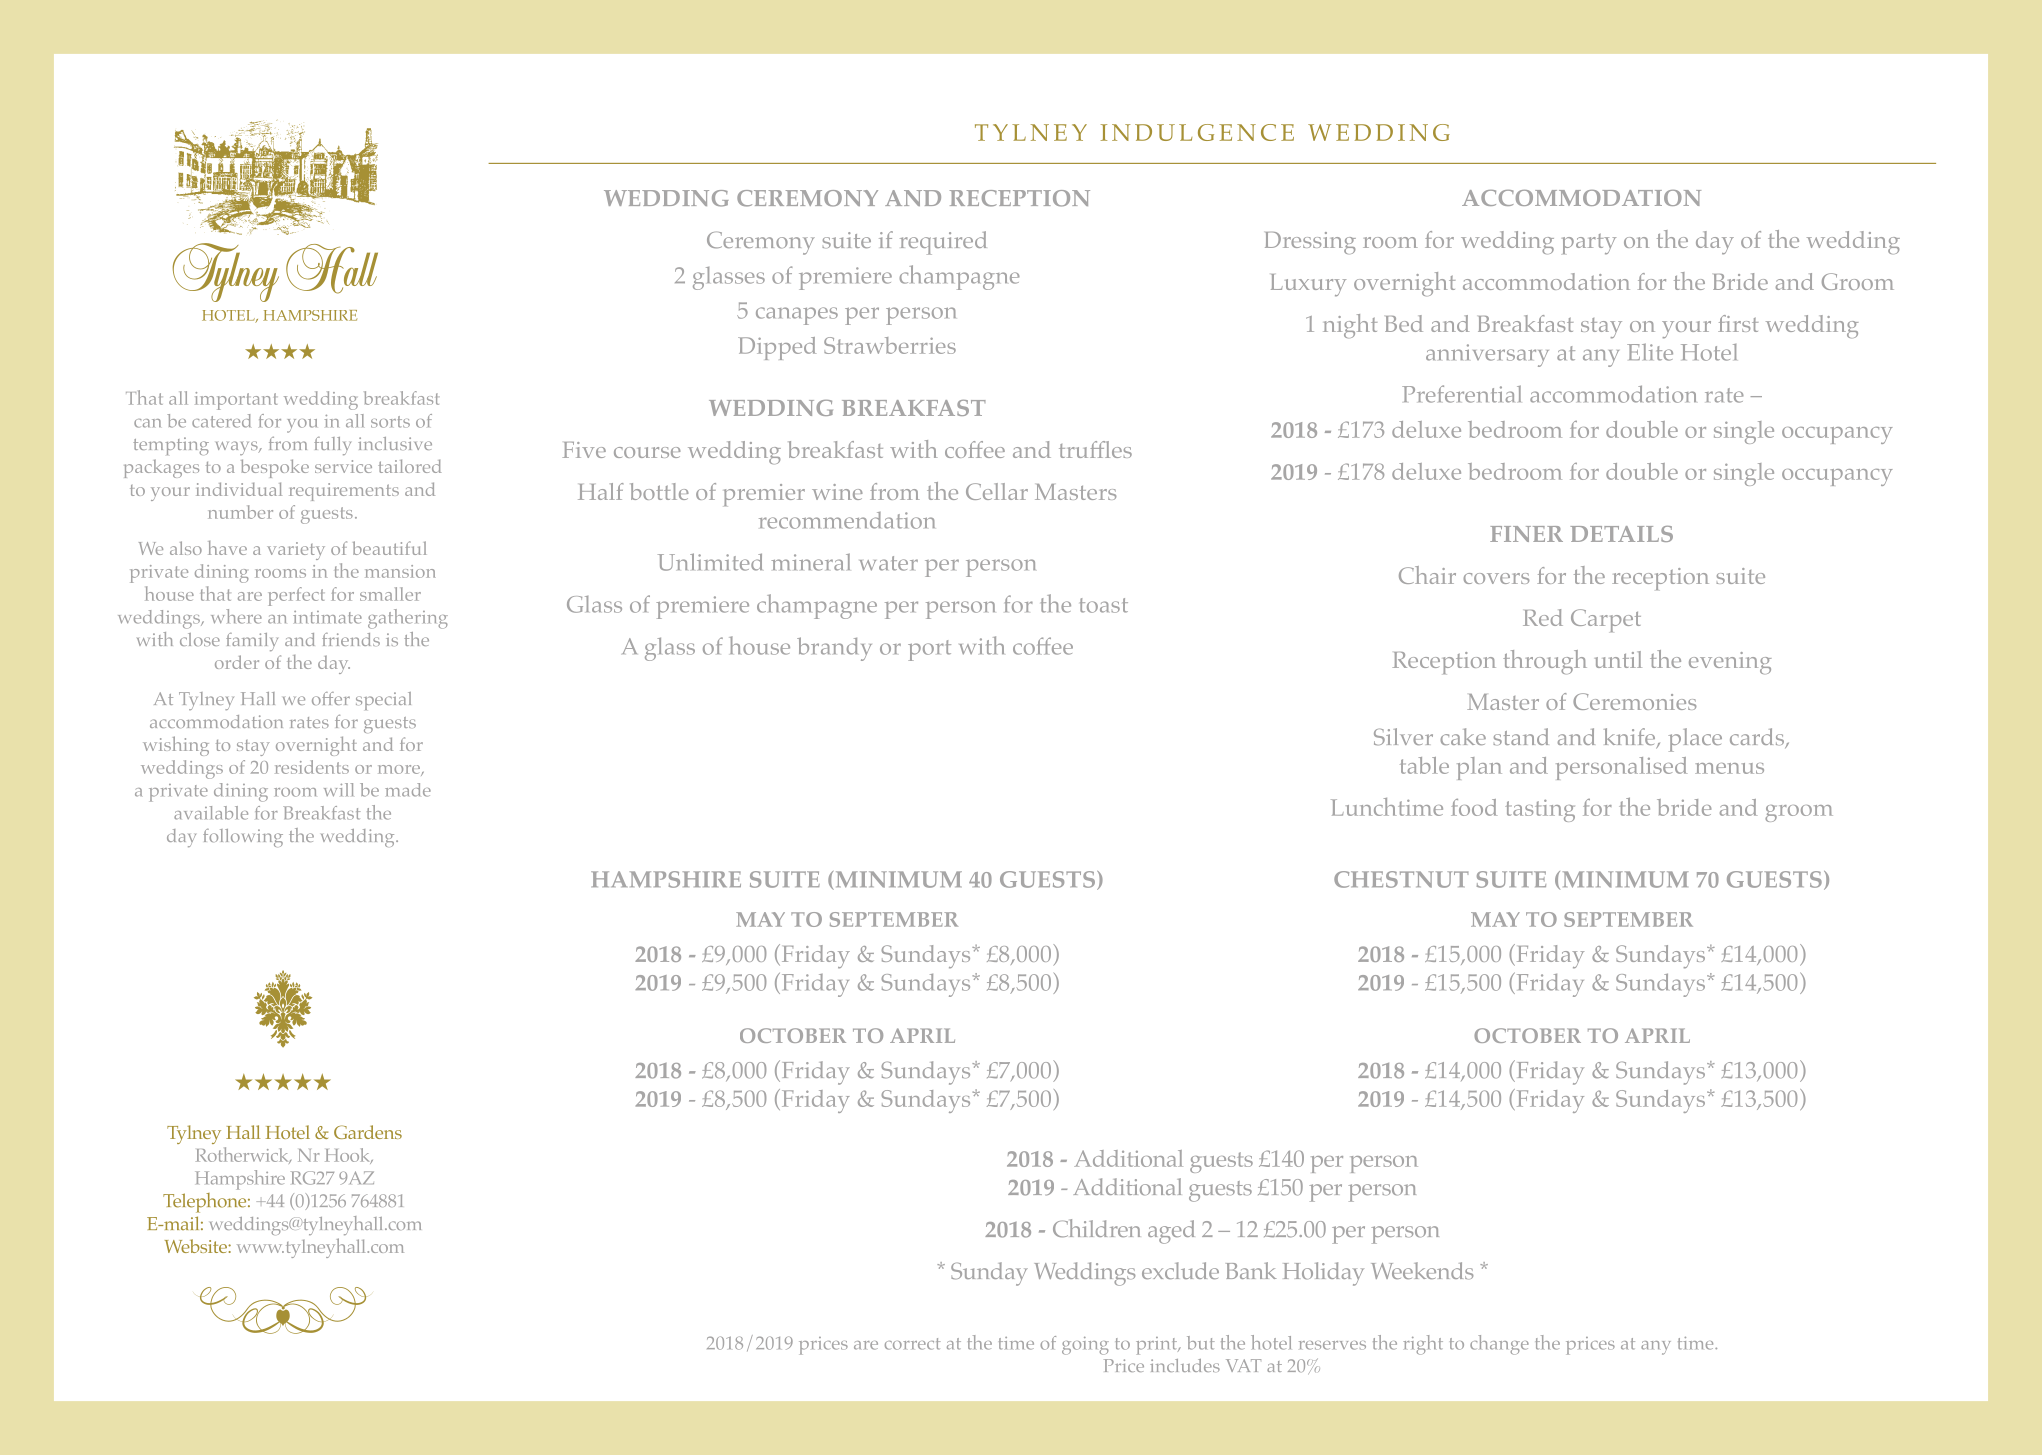 The width and height of the image is (2042, 1455). What do you see at coordinates (1104, 605) in the image?
I see `toast` at bounding box center [1104, 605].
